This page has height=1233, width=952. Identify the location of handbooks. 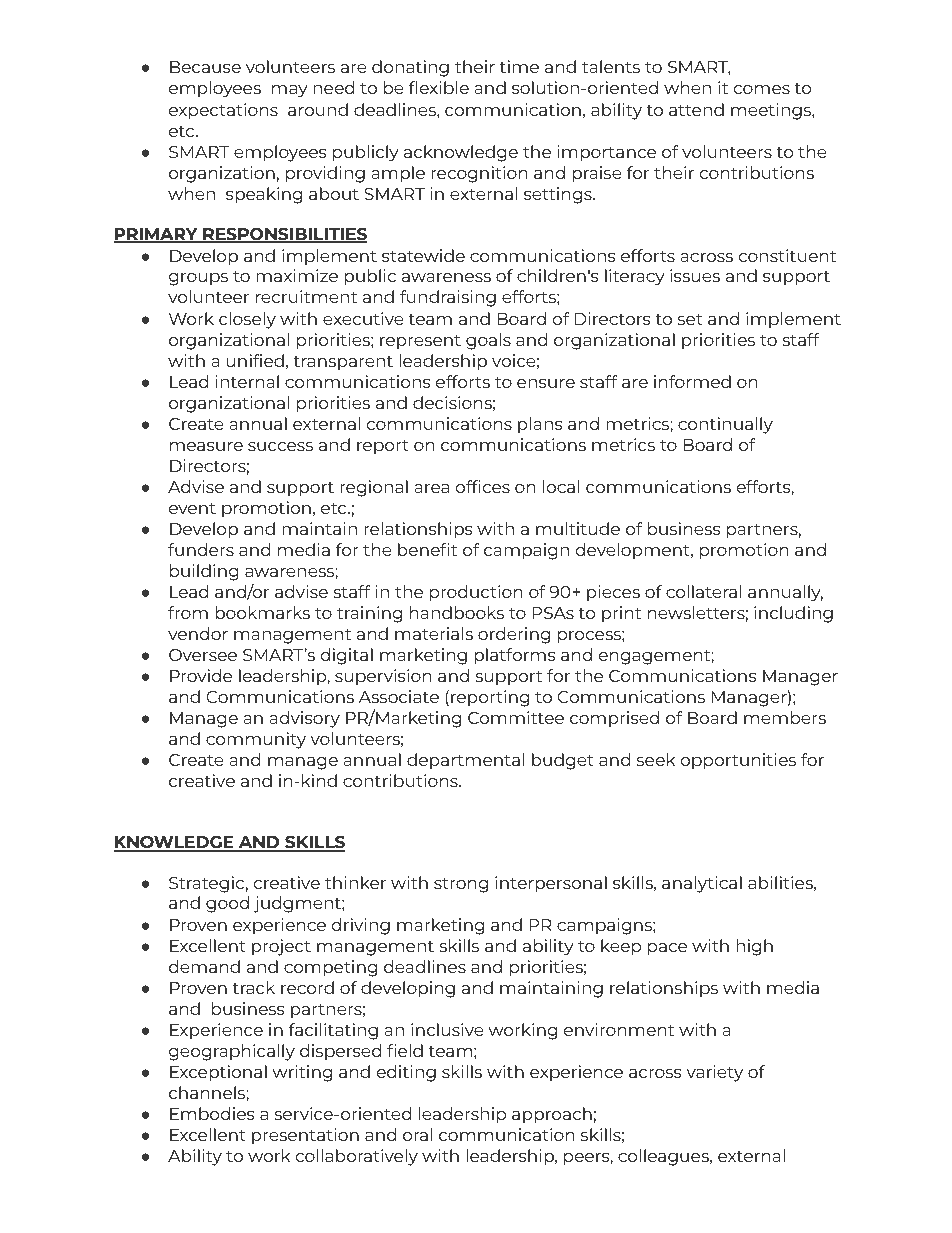
(457, 612).
